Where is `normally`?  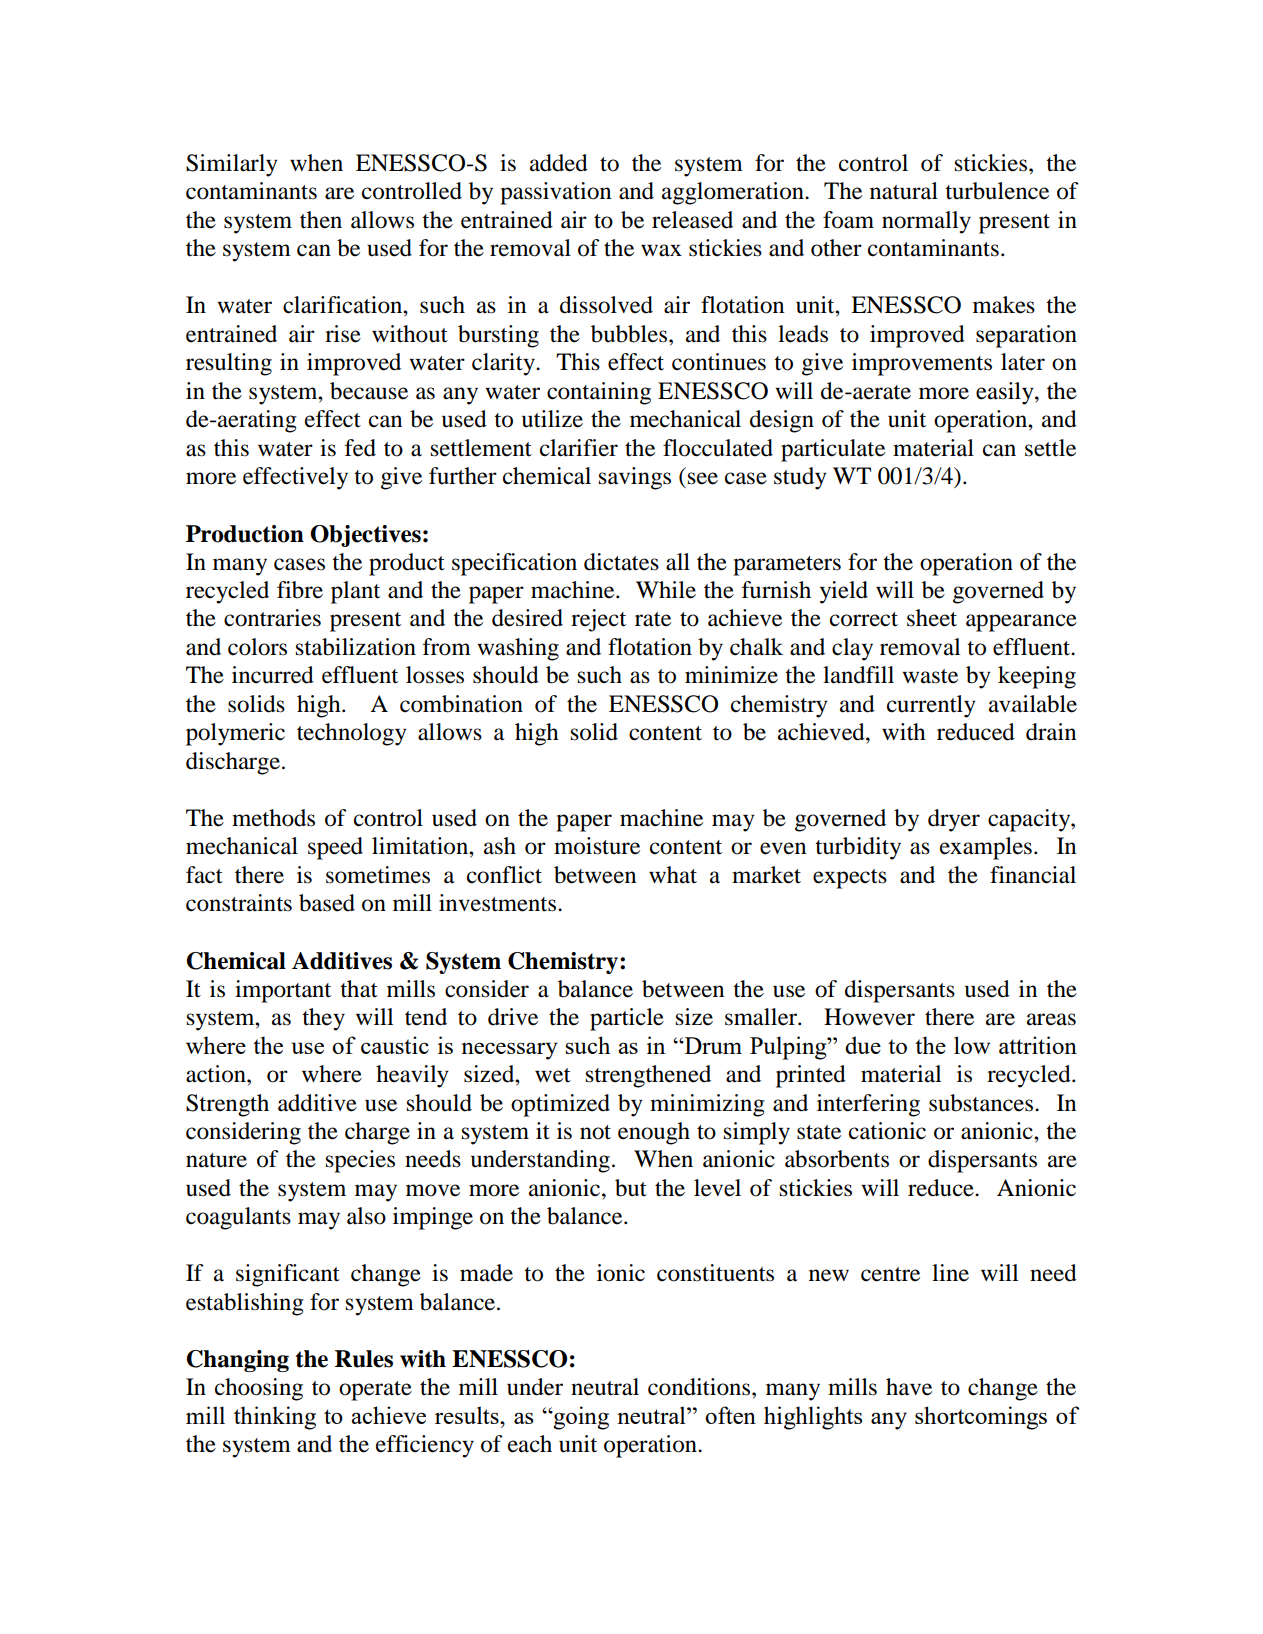 normally is located at coordinates (926, 222).
